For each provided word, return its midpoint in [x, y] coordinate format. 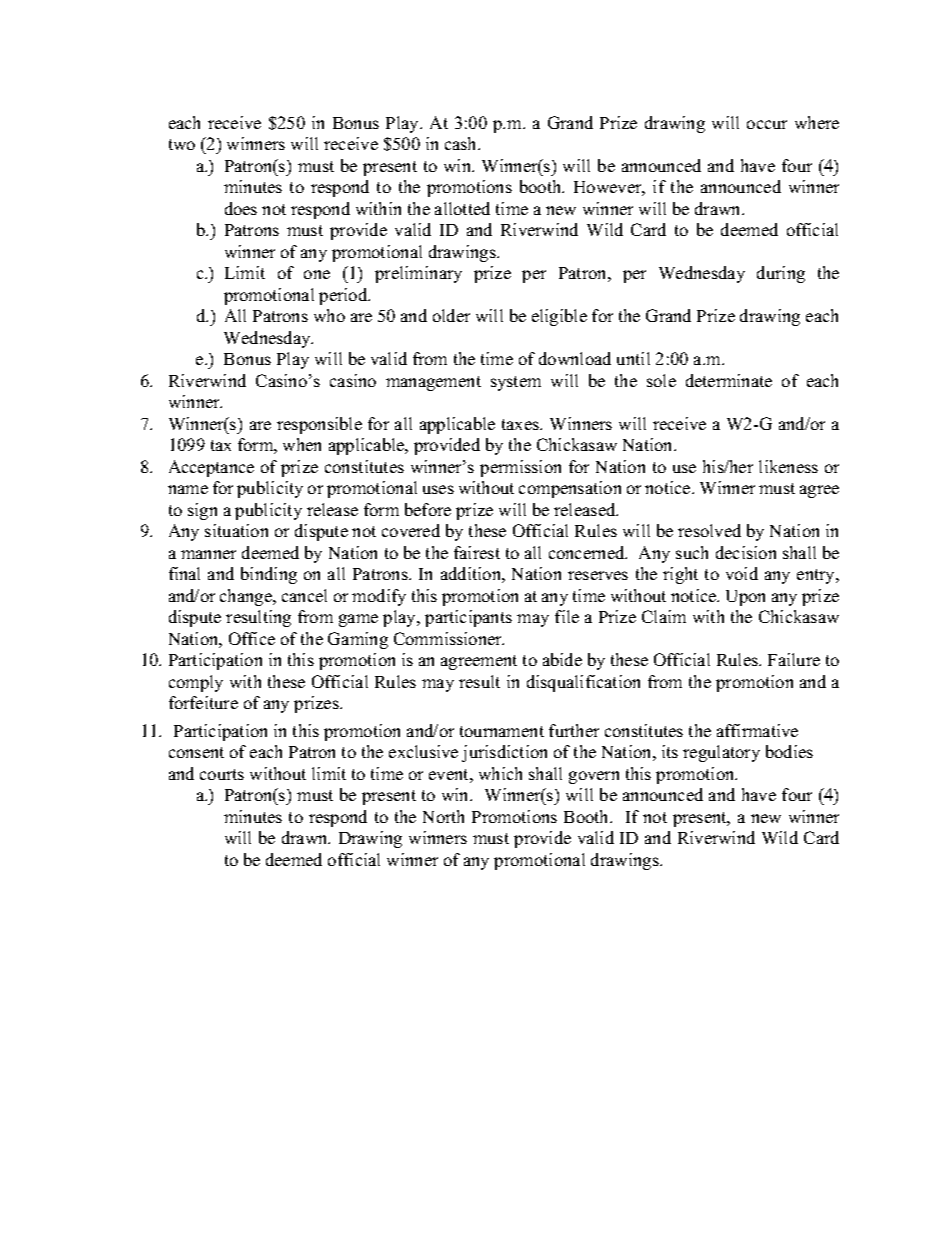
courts [222, 774]
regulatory [721, 753]
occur [767, 124]
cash [462, 143]
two [182, 144]
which [500, 773]
